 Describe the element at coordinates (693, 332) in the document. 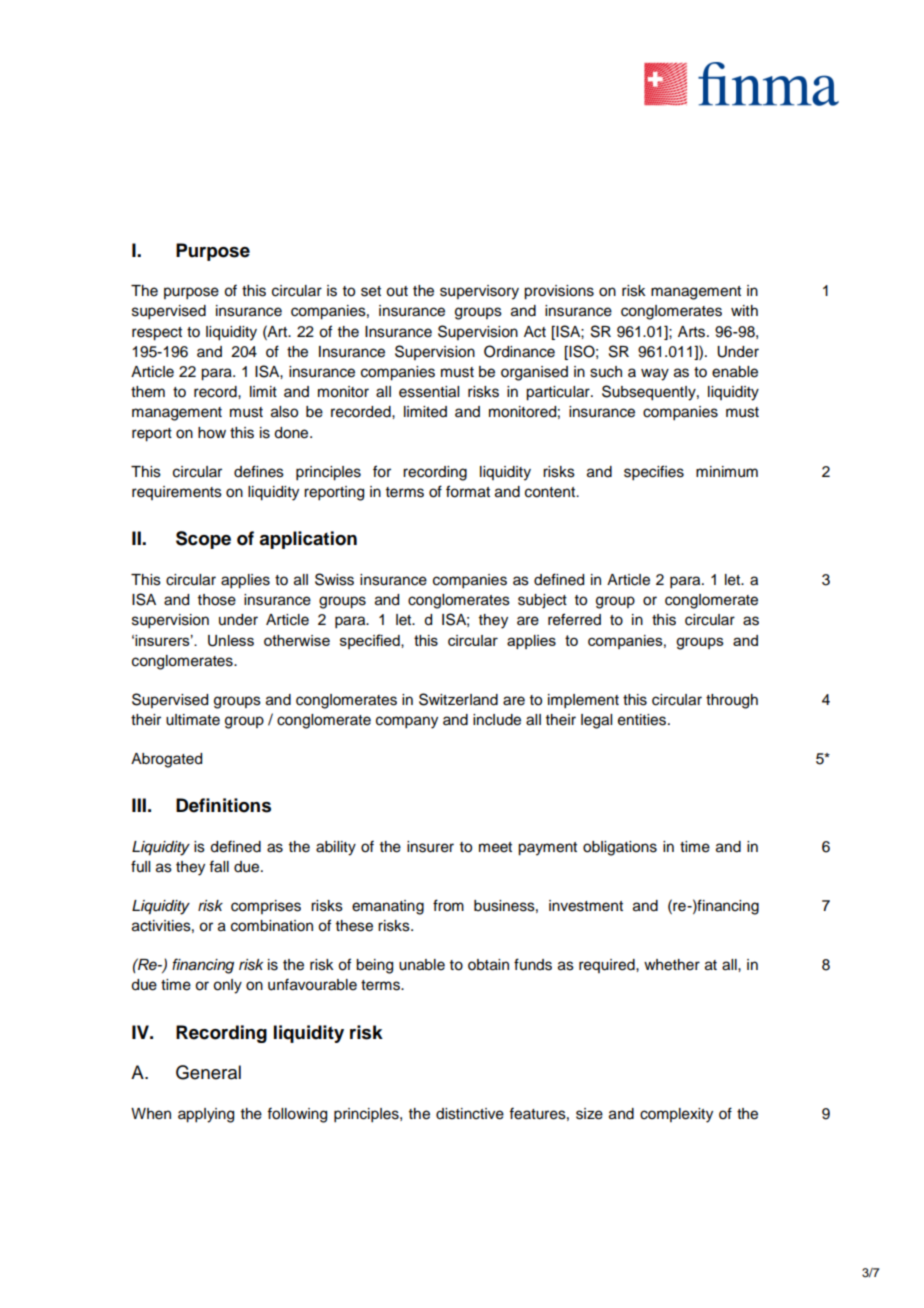

I see `Arts` at that location.
